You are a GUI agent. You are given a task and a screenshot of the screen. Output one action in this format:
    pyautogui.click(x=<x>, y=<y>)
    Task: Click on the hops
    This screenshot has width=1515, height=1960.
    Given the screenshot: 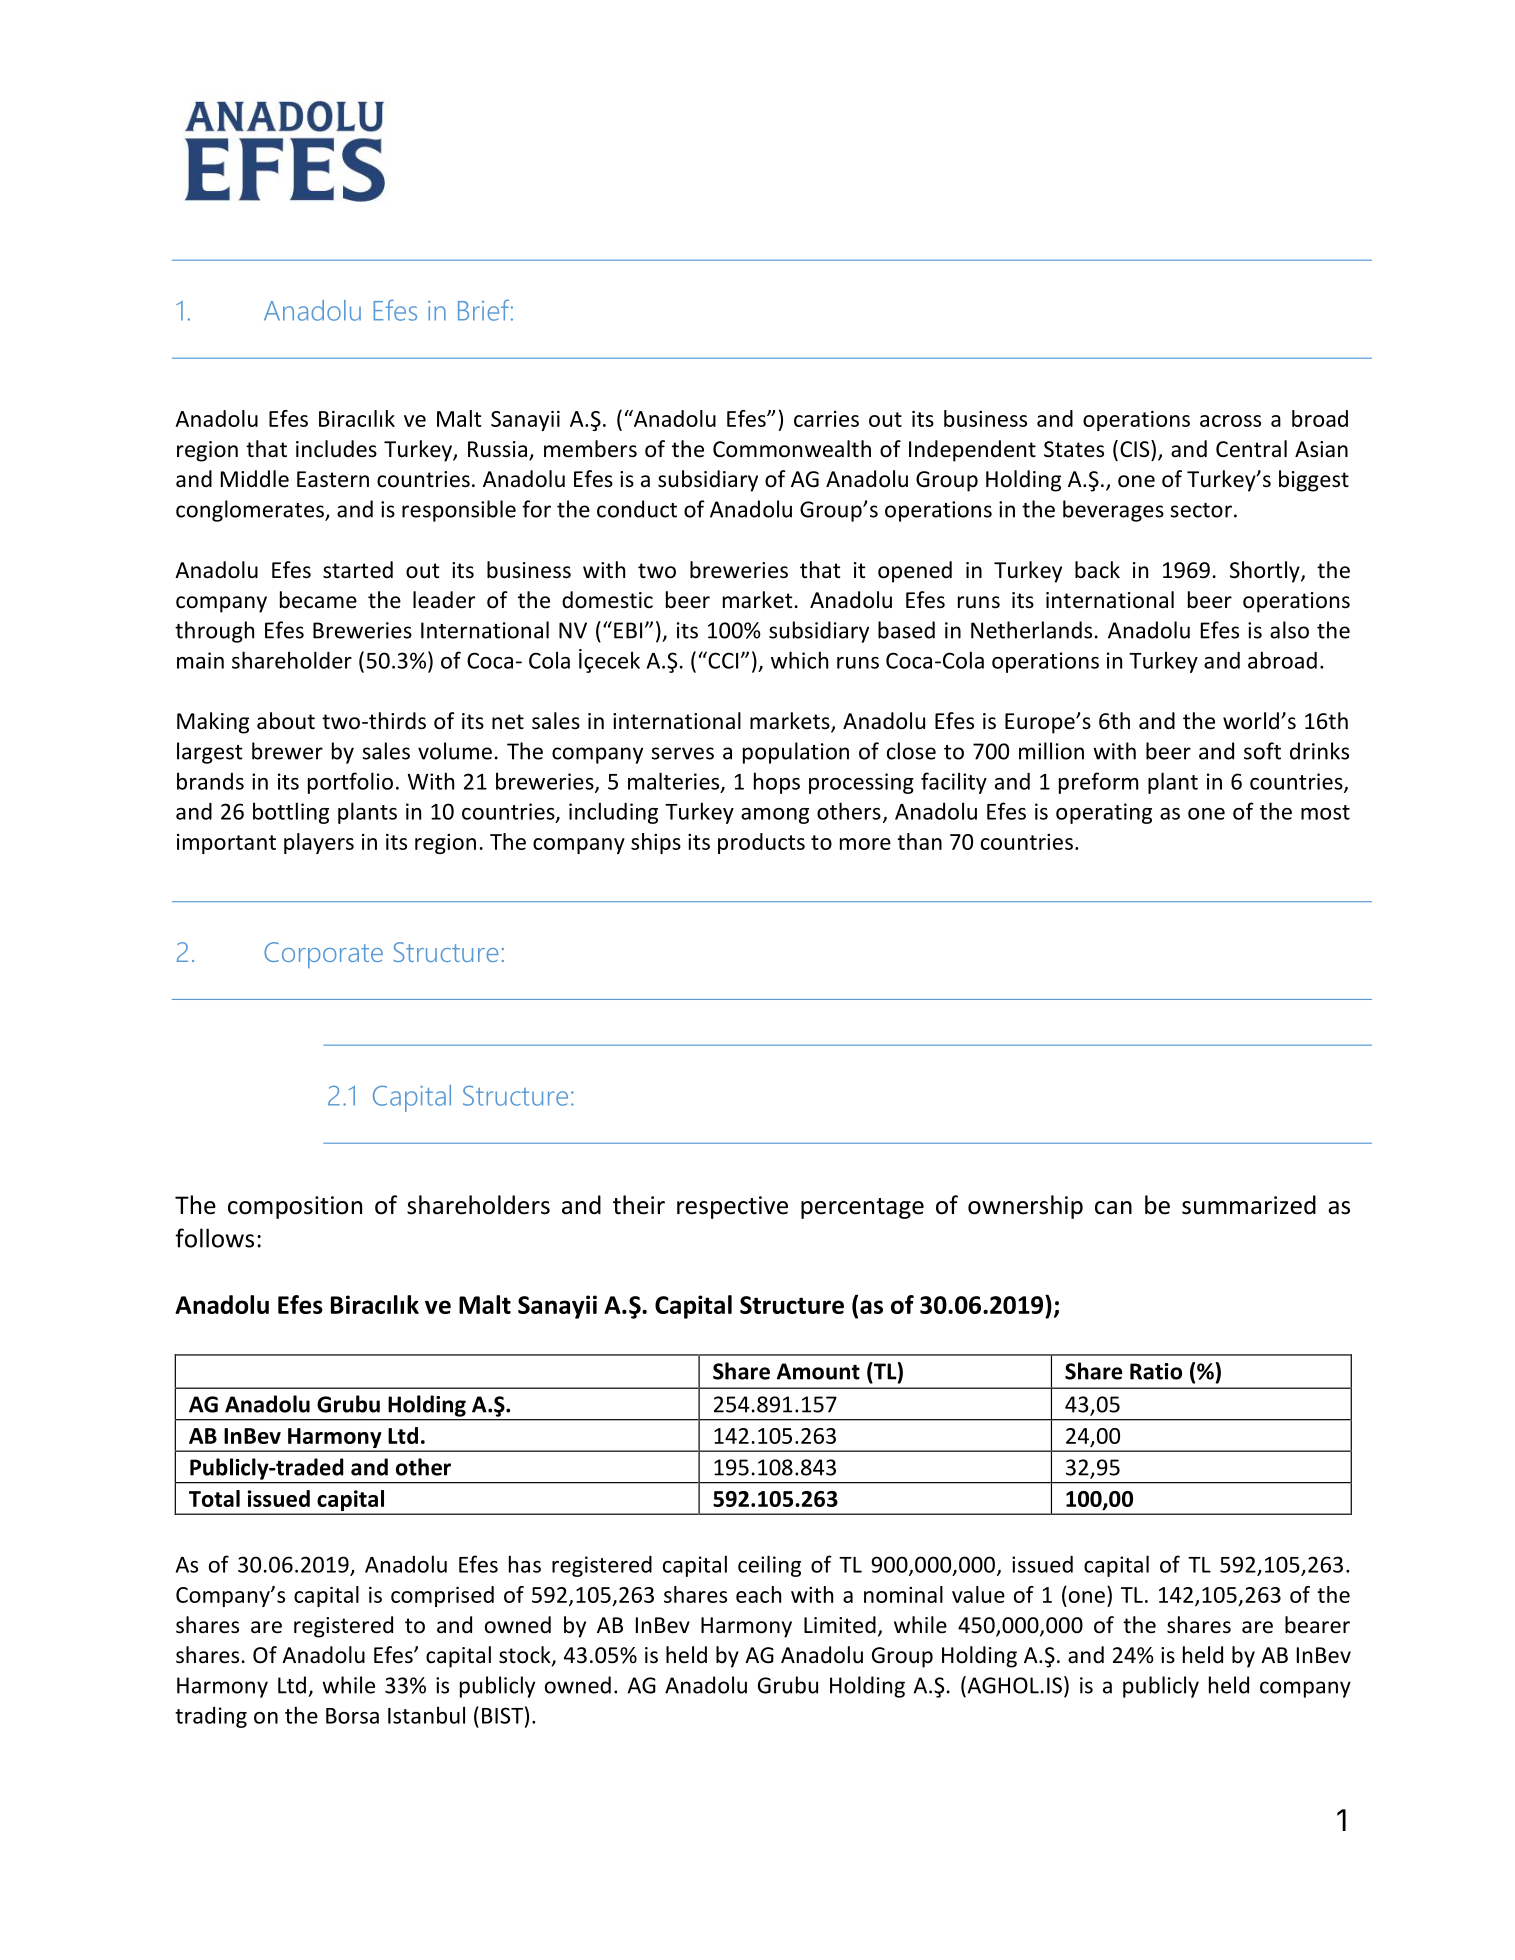 What is the action you would take?
    pyautogui.click(x=777, y=783)
